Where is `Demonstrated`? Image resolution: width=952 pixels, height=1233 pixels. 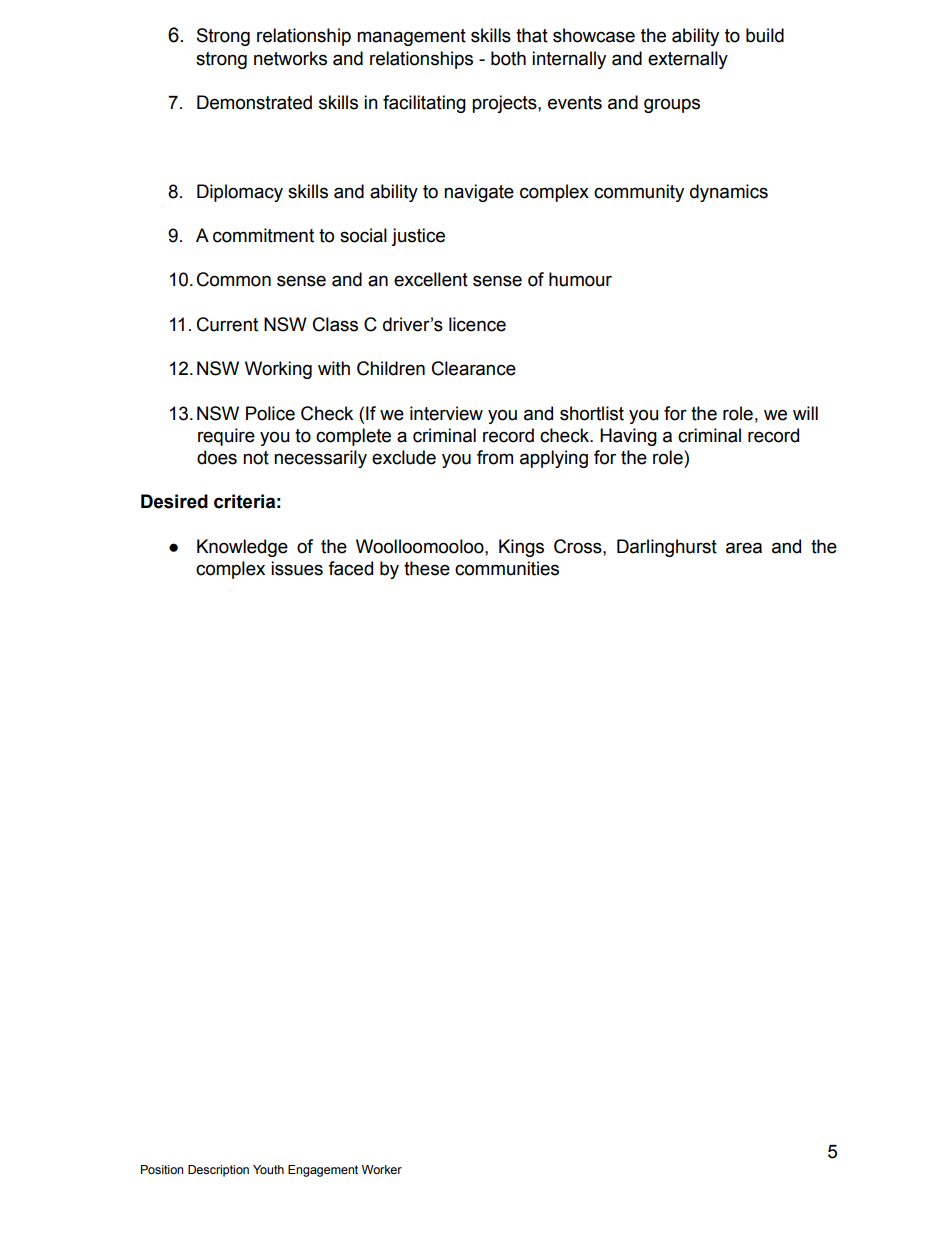
Demonstrated is located at coordinates (254, 102).
